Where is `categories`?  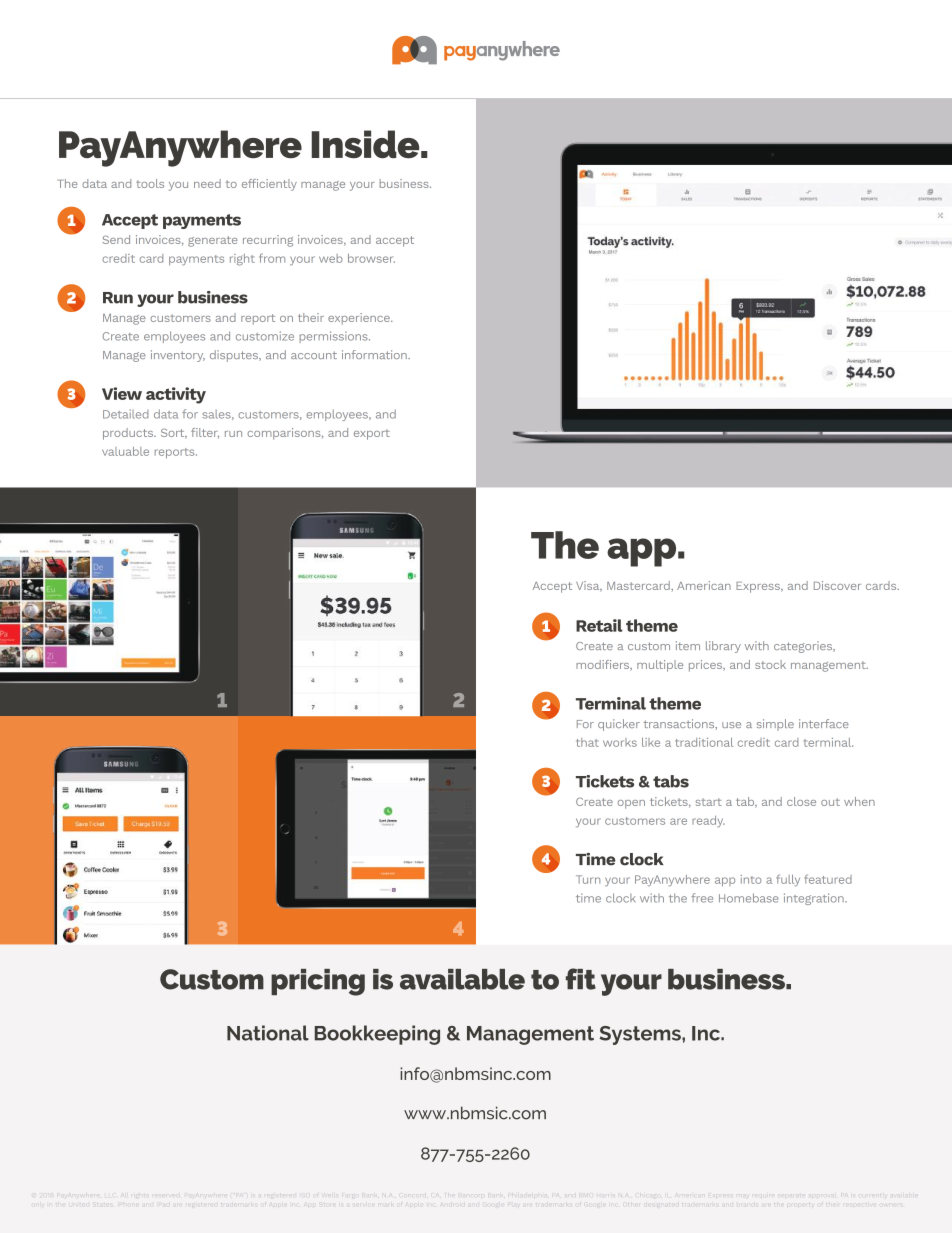
categories is located at coordinates (804, 647).
